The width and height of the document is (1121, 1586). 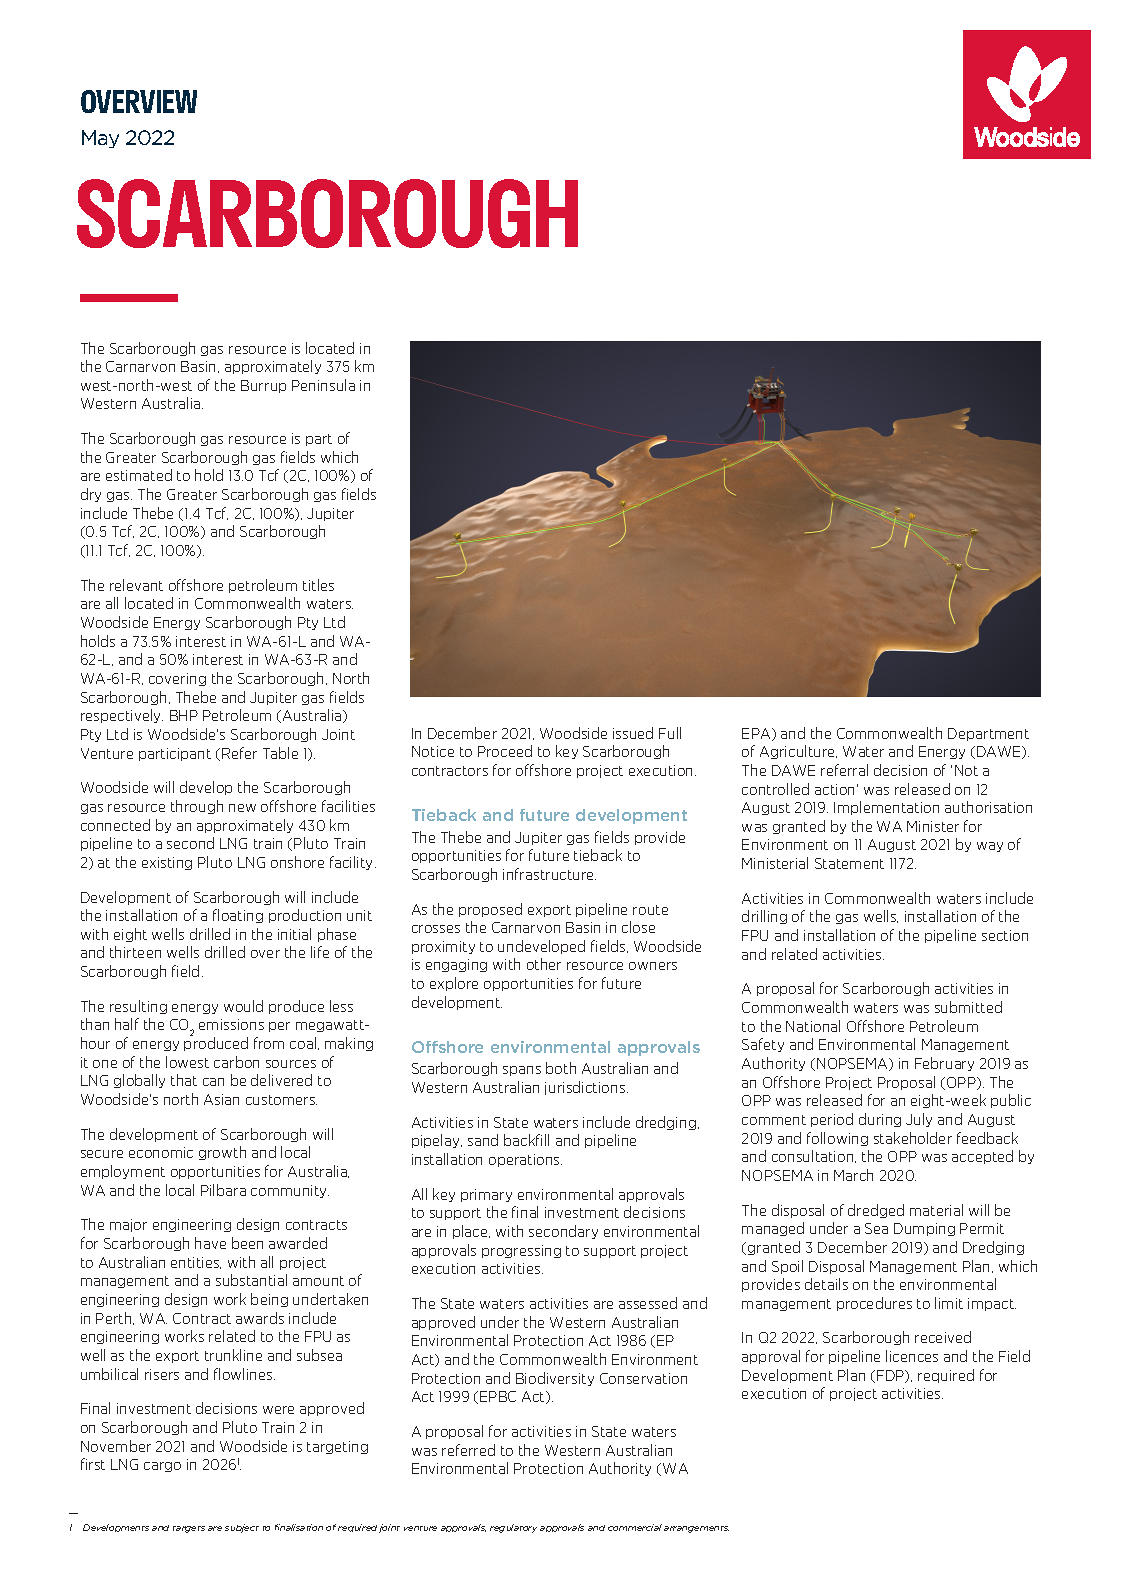 What do you see at coordinates (513, 1528) in the document?
I see `regulatory` at bounding box center [513, 1528].
